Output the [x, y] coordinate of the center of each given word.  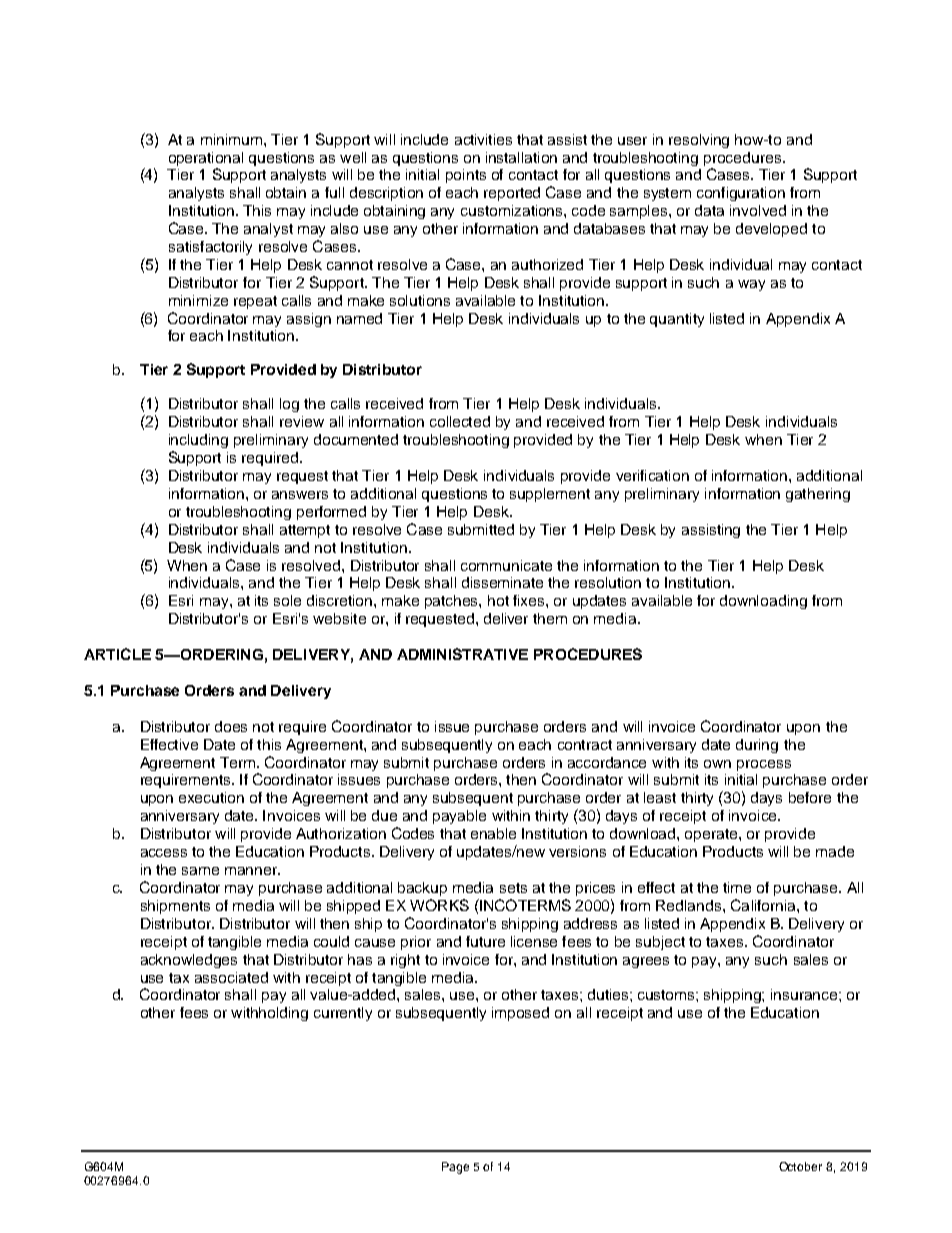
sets [513, 888]
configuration [741, 194]
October [800, 1166]
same [200, 871]
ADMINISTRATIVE [462, 654]
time [737, 887]
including [198, 441]
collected [460, 421]
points [466, 176]
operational [206, 159]
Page [455, 1168]
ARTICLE [117, 654]
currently [343, 1014]
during [757, 746]
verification [652, 475]
